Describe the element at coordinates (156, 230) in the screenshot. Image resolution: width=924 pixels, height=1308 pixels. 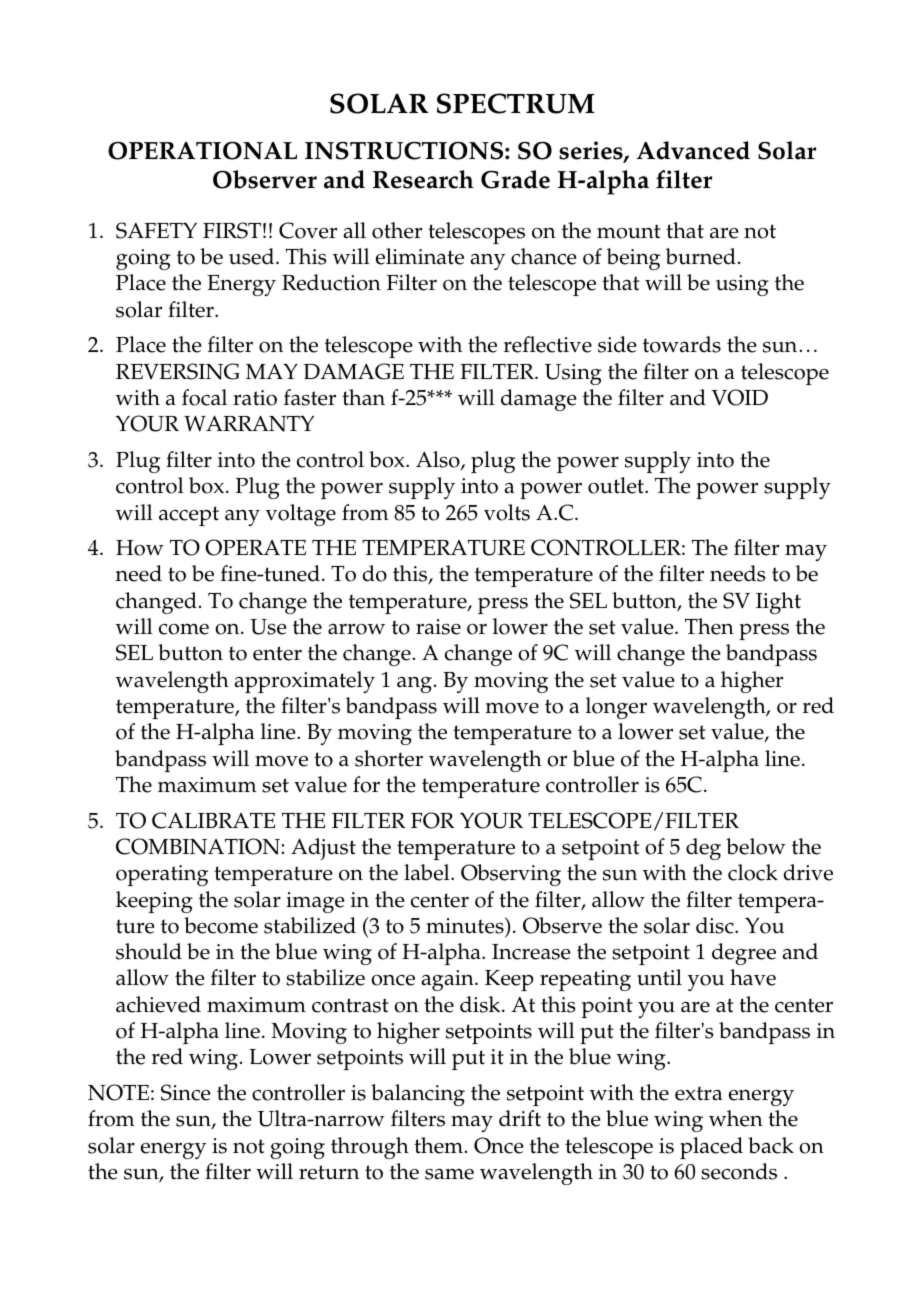
I see `SAFETY` at that location.
